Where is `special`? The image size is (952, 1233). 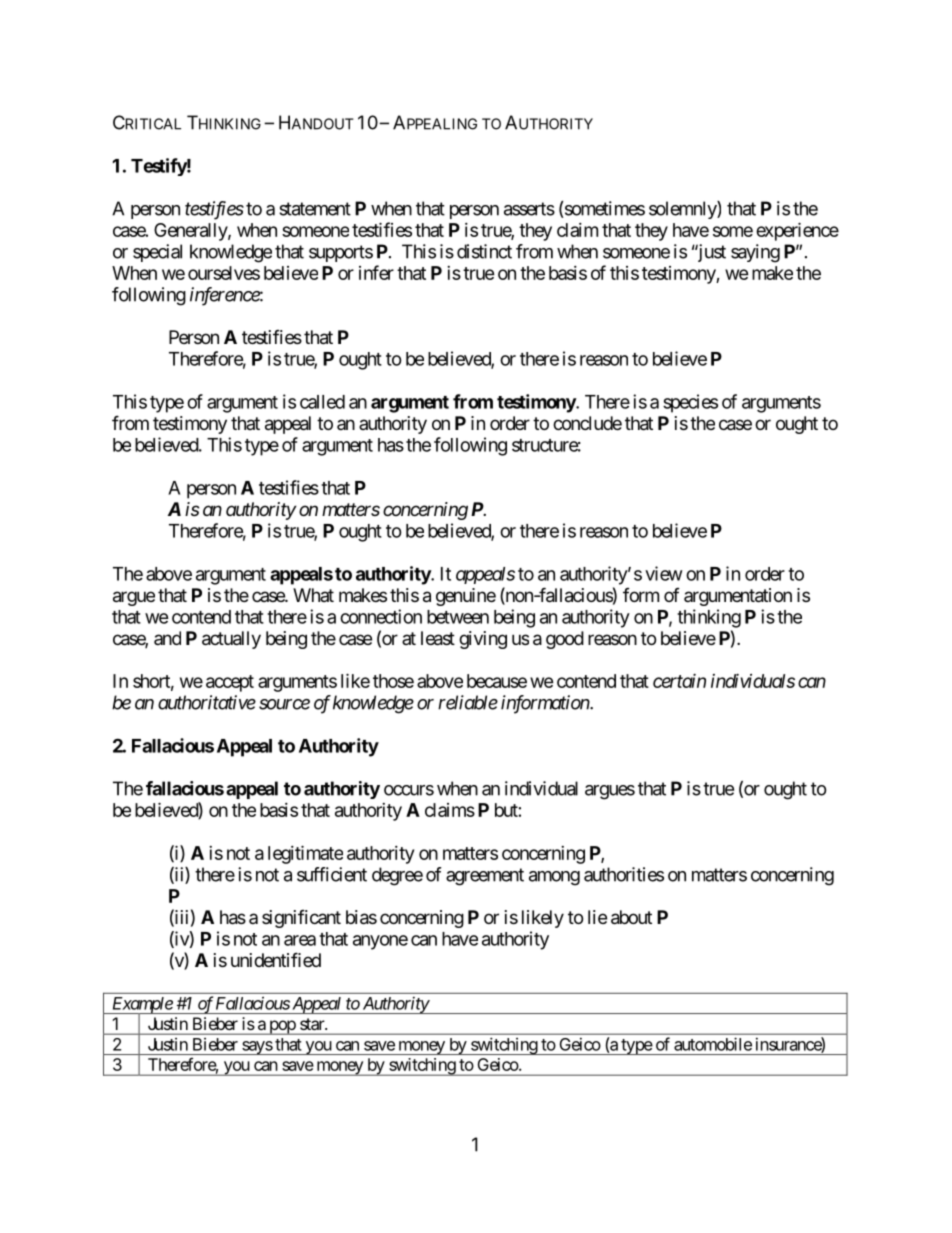 special is located at coordinates (157, 253).
